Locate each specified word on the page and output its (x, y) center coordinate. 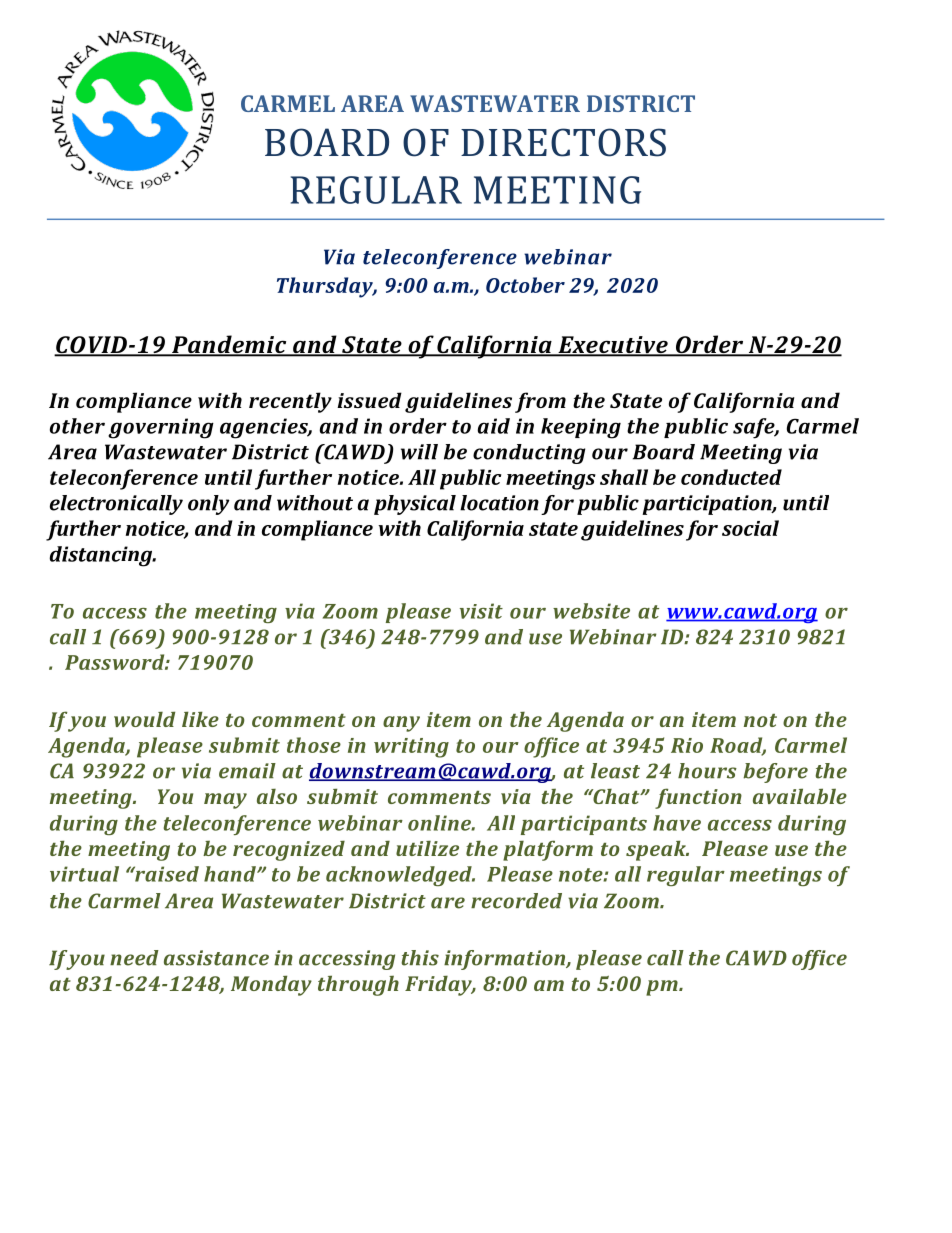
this (420, 958)
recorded (516, 901)
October (525, 285)
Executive (613, 346)
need (134, 958)
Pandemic (229, 345)
